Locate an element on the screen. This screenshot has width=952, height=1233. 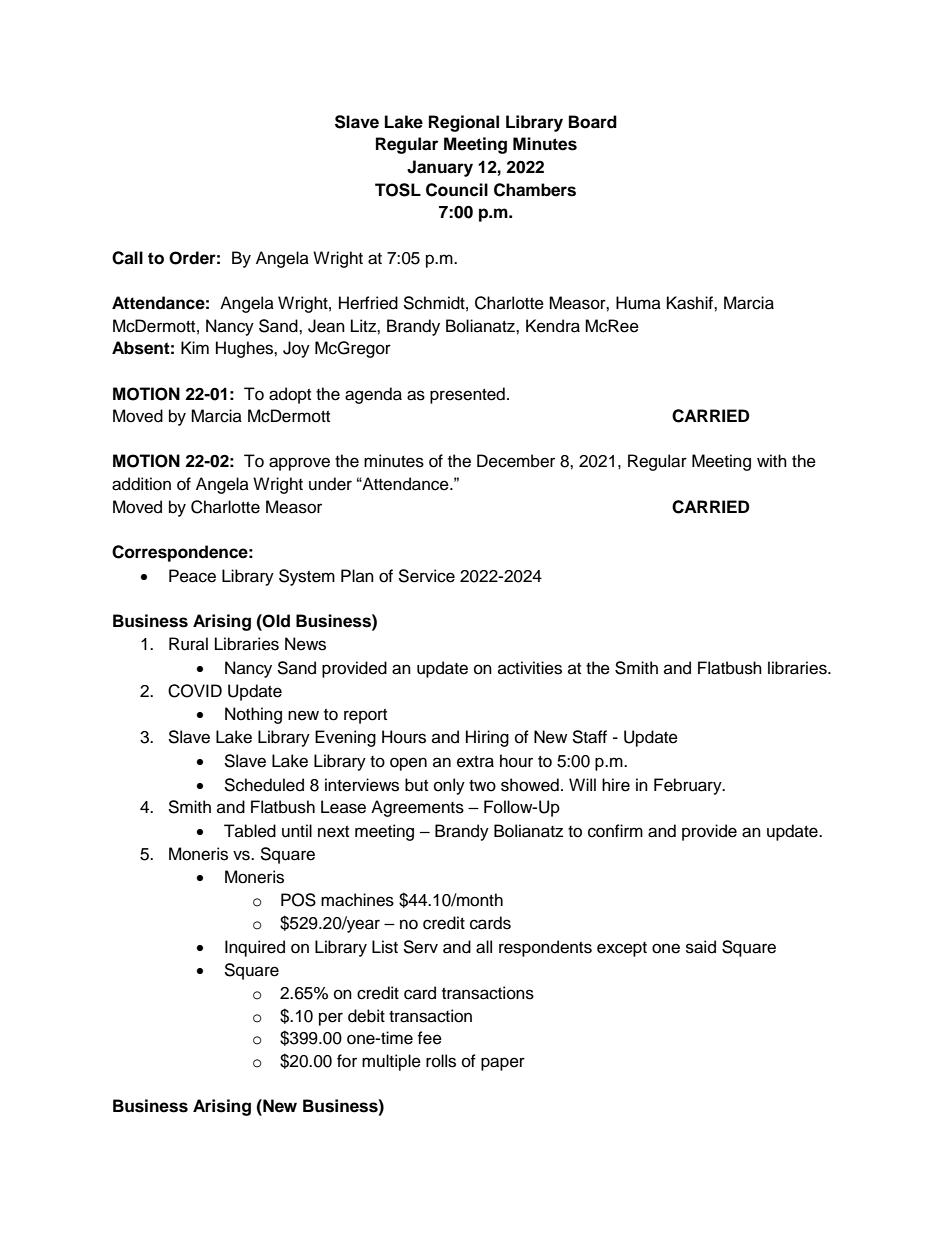
Peace is located at coordinates (192, 576).
